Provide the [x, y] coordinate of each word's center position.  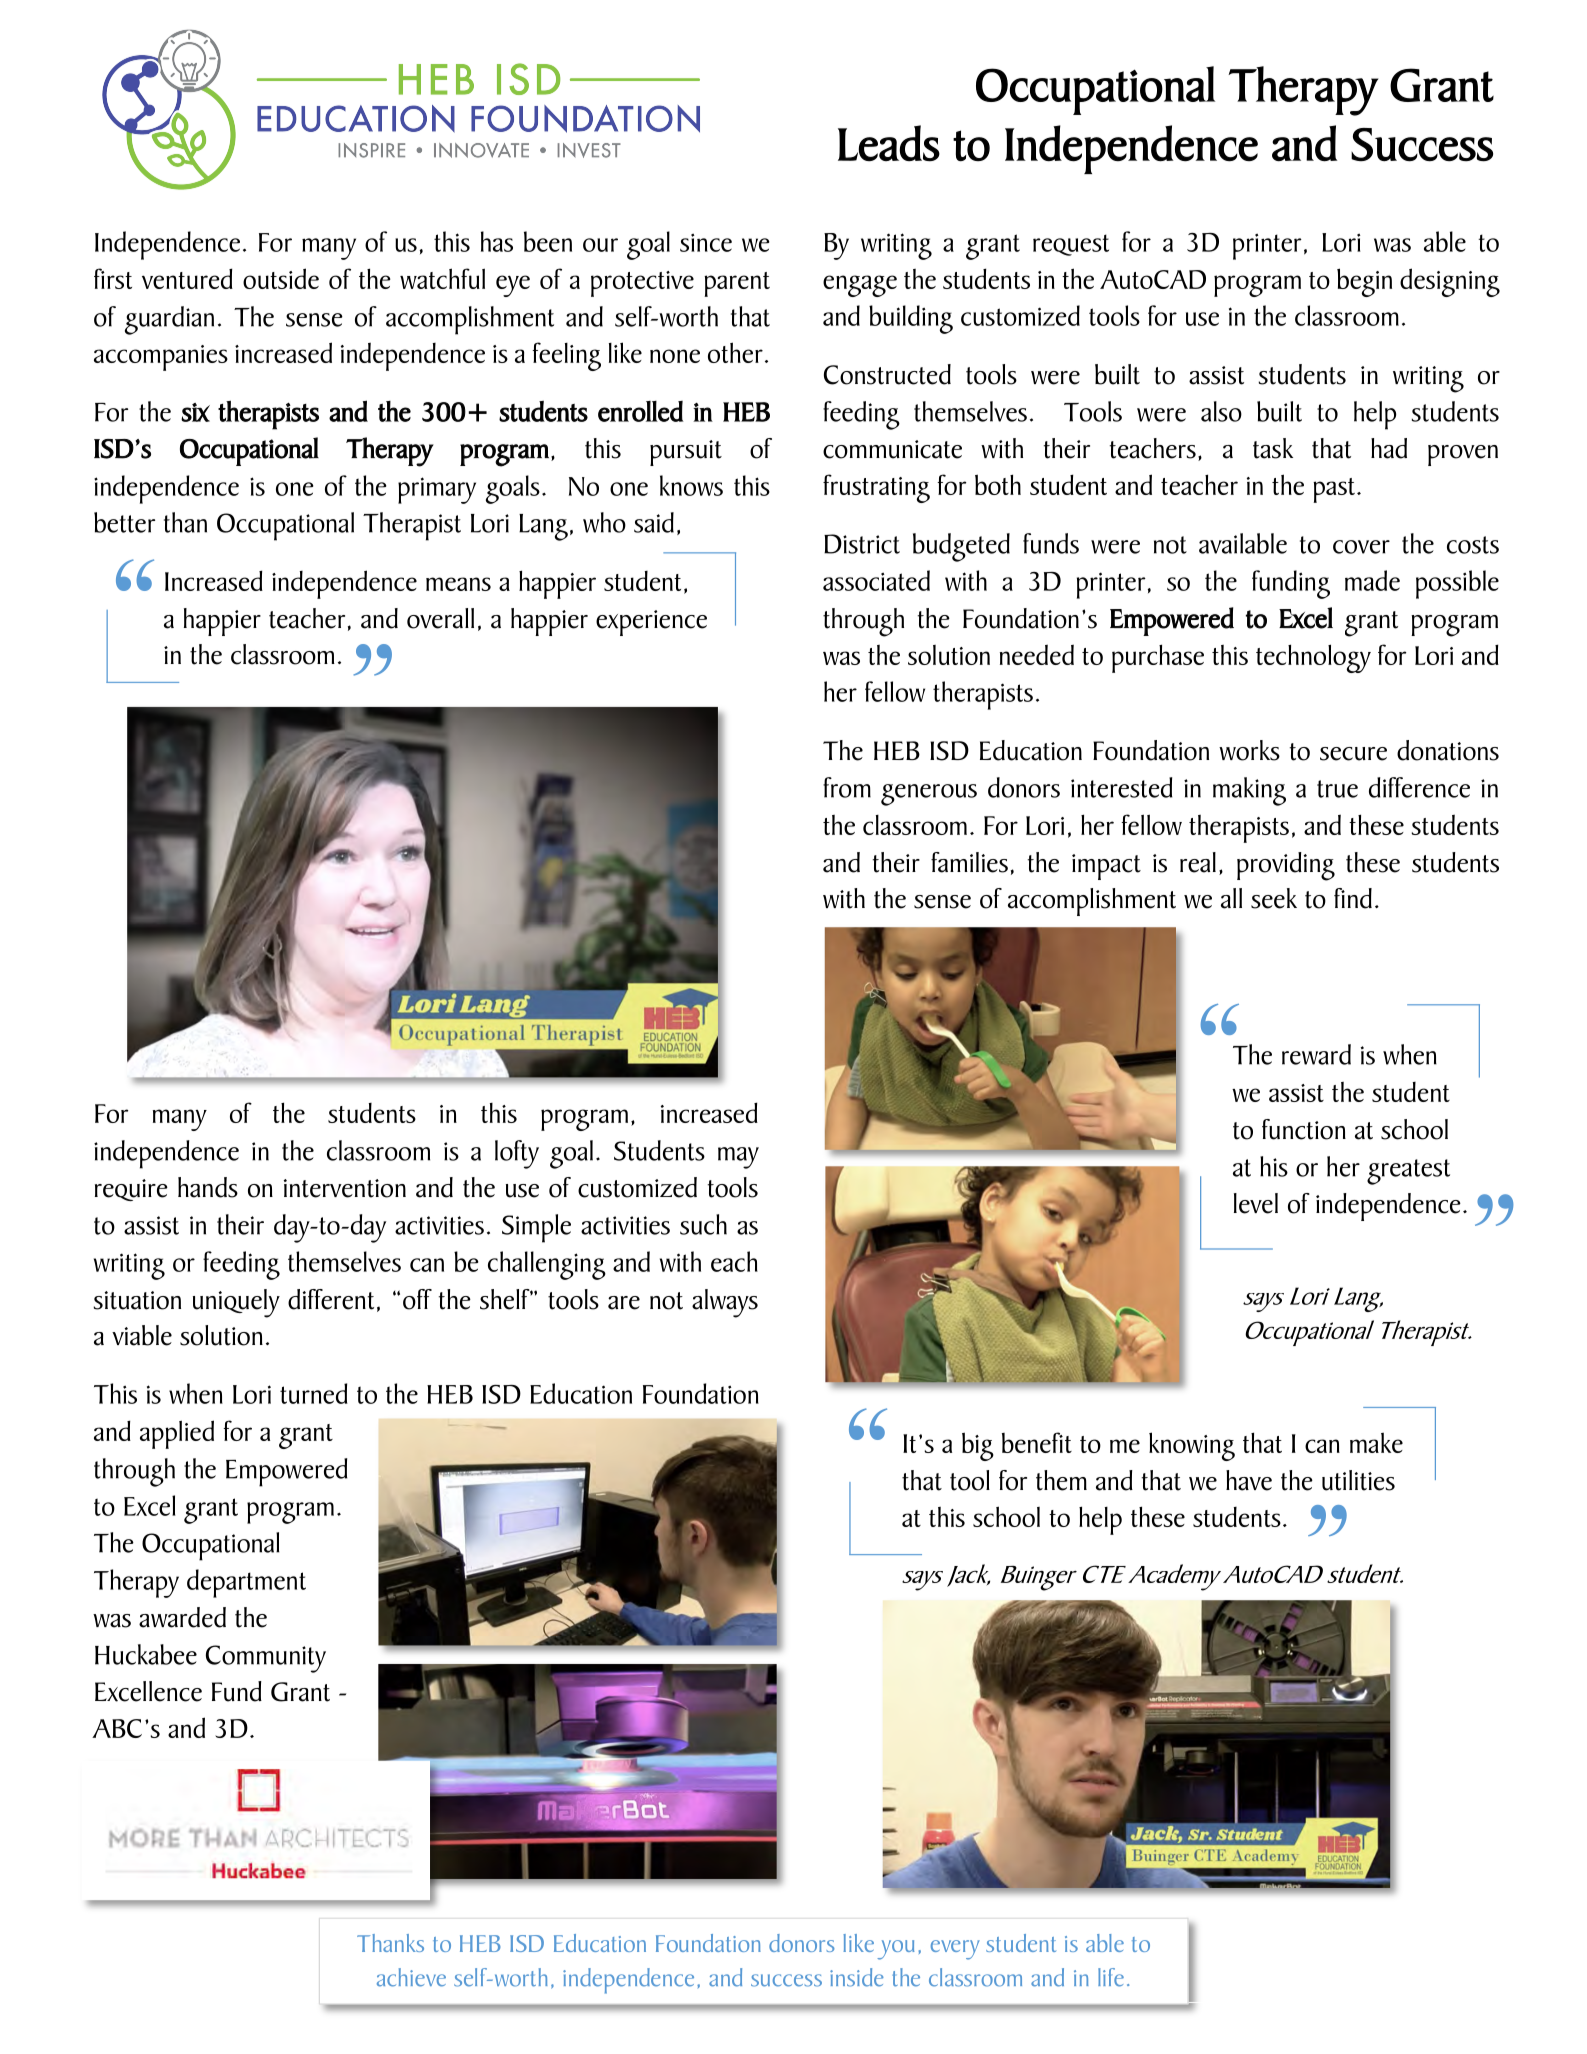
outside [281, 278]
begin [1364, 282]
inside [857, 1977]
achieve [411, 1977]
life [1111, 1977]
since [706, 242]
